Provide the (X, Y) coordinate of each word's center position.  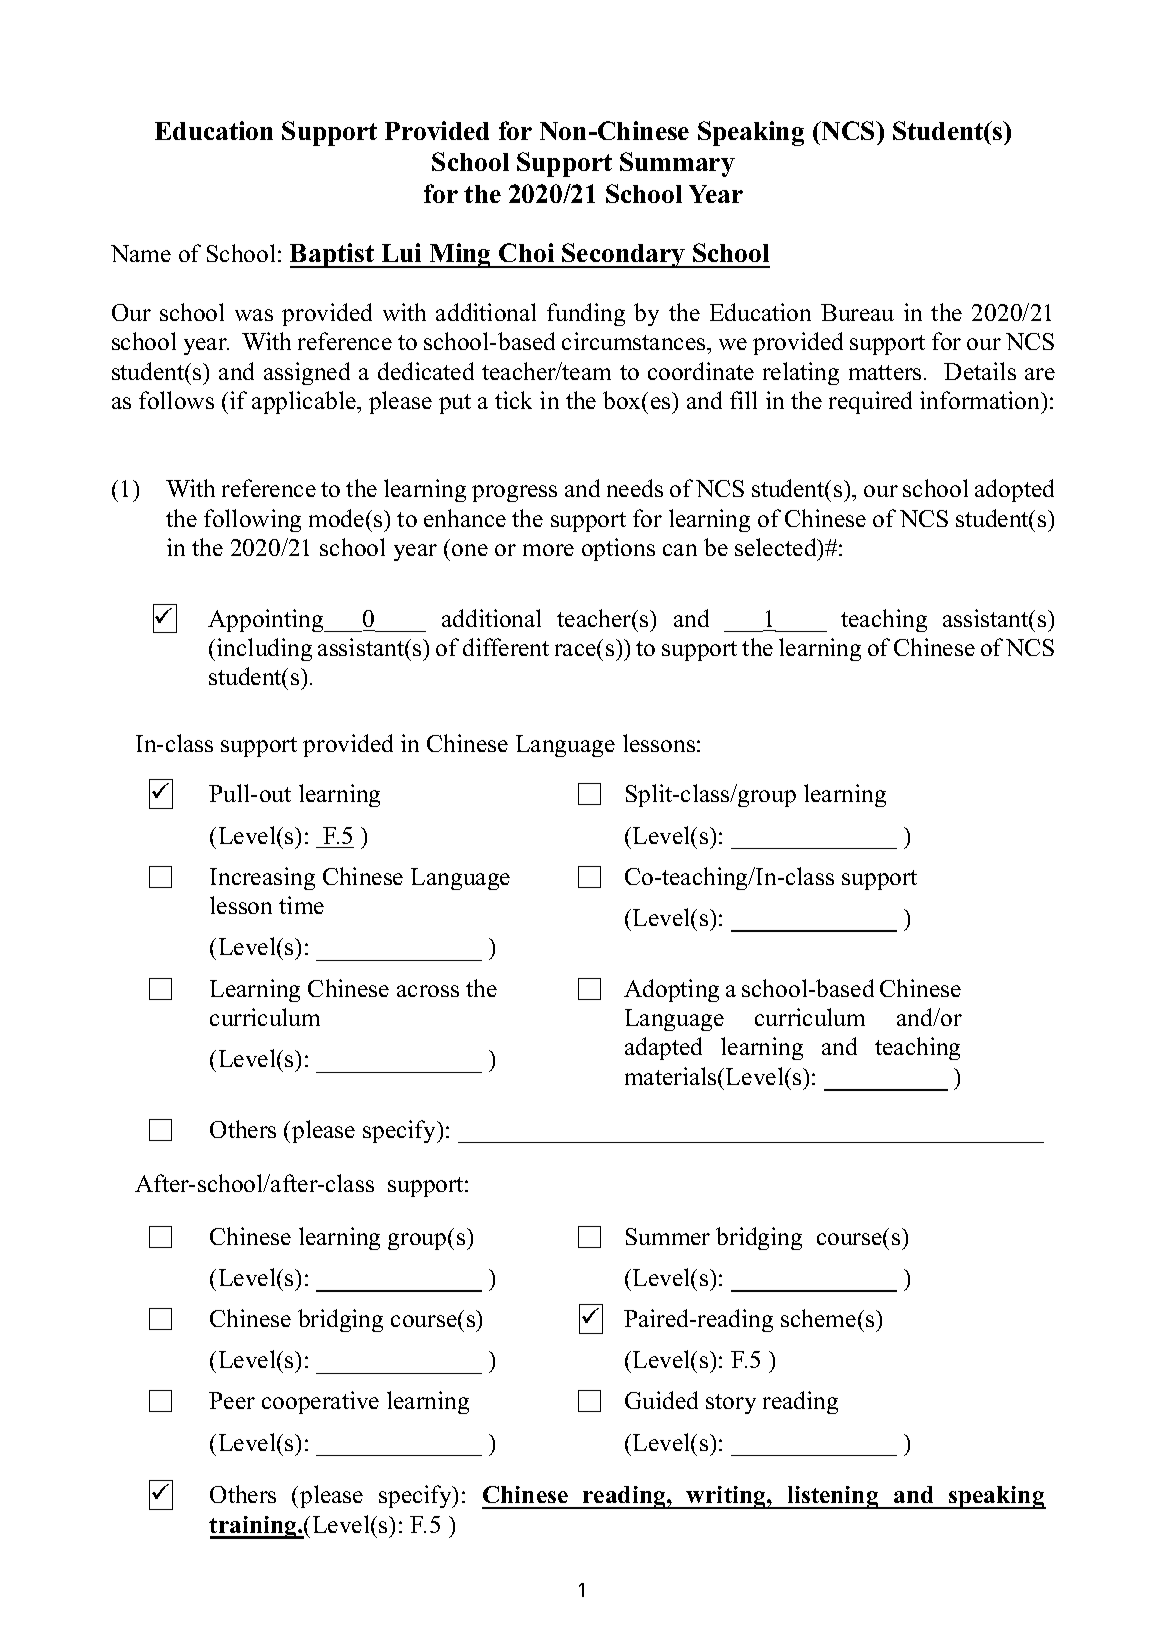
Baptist (333, 255)
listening (833, 1497)
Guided (661, 1400)
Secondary (624, 255)
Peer (232, 1400)
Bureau (857, 312)
